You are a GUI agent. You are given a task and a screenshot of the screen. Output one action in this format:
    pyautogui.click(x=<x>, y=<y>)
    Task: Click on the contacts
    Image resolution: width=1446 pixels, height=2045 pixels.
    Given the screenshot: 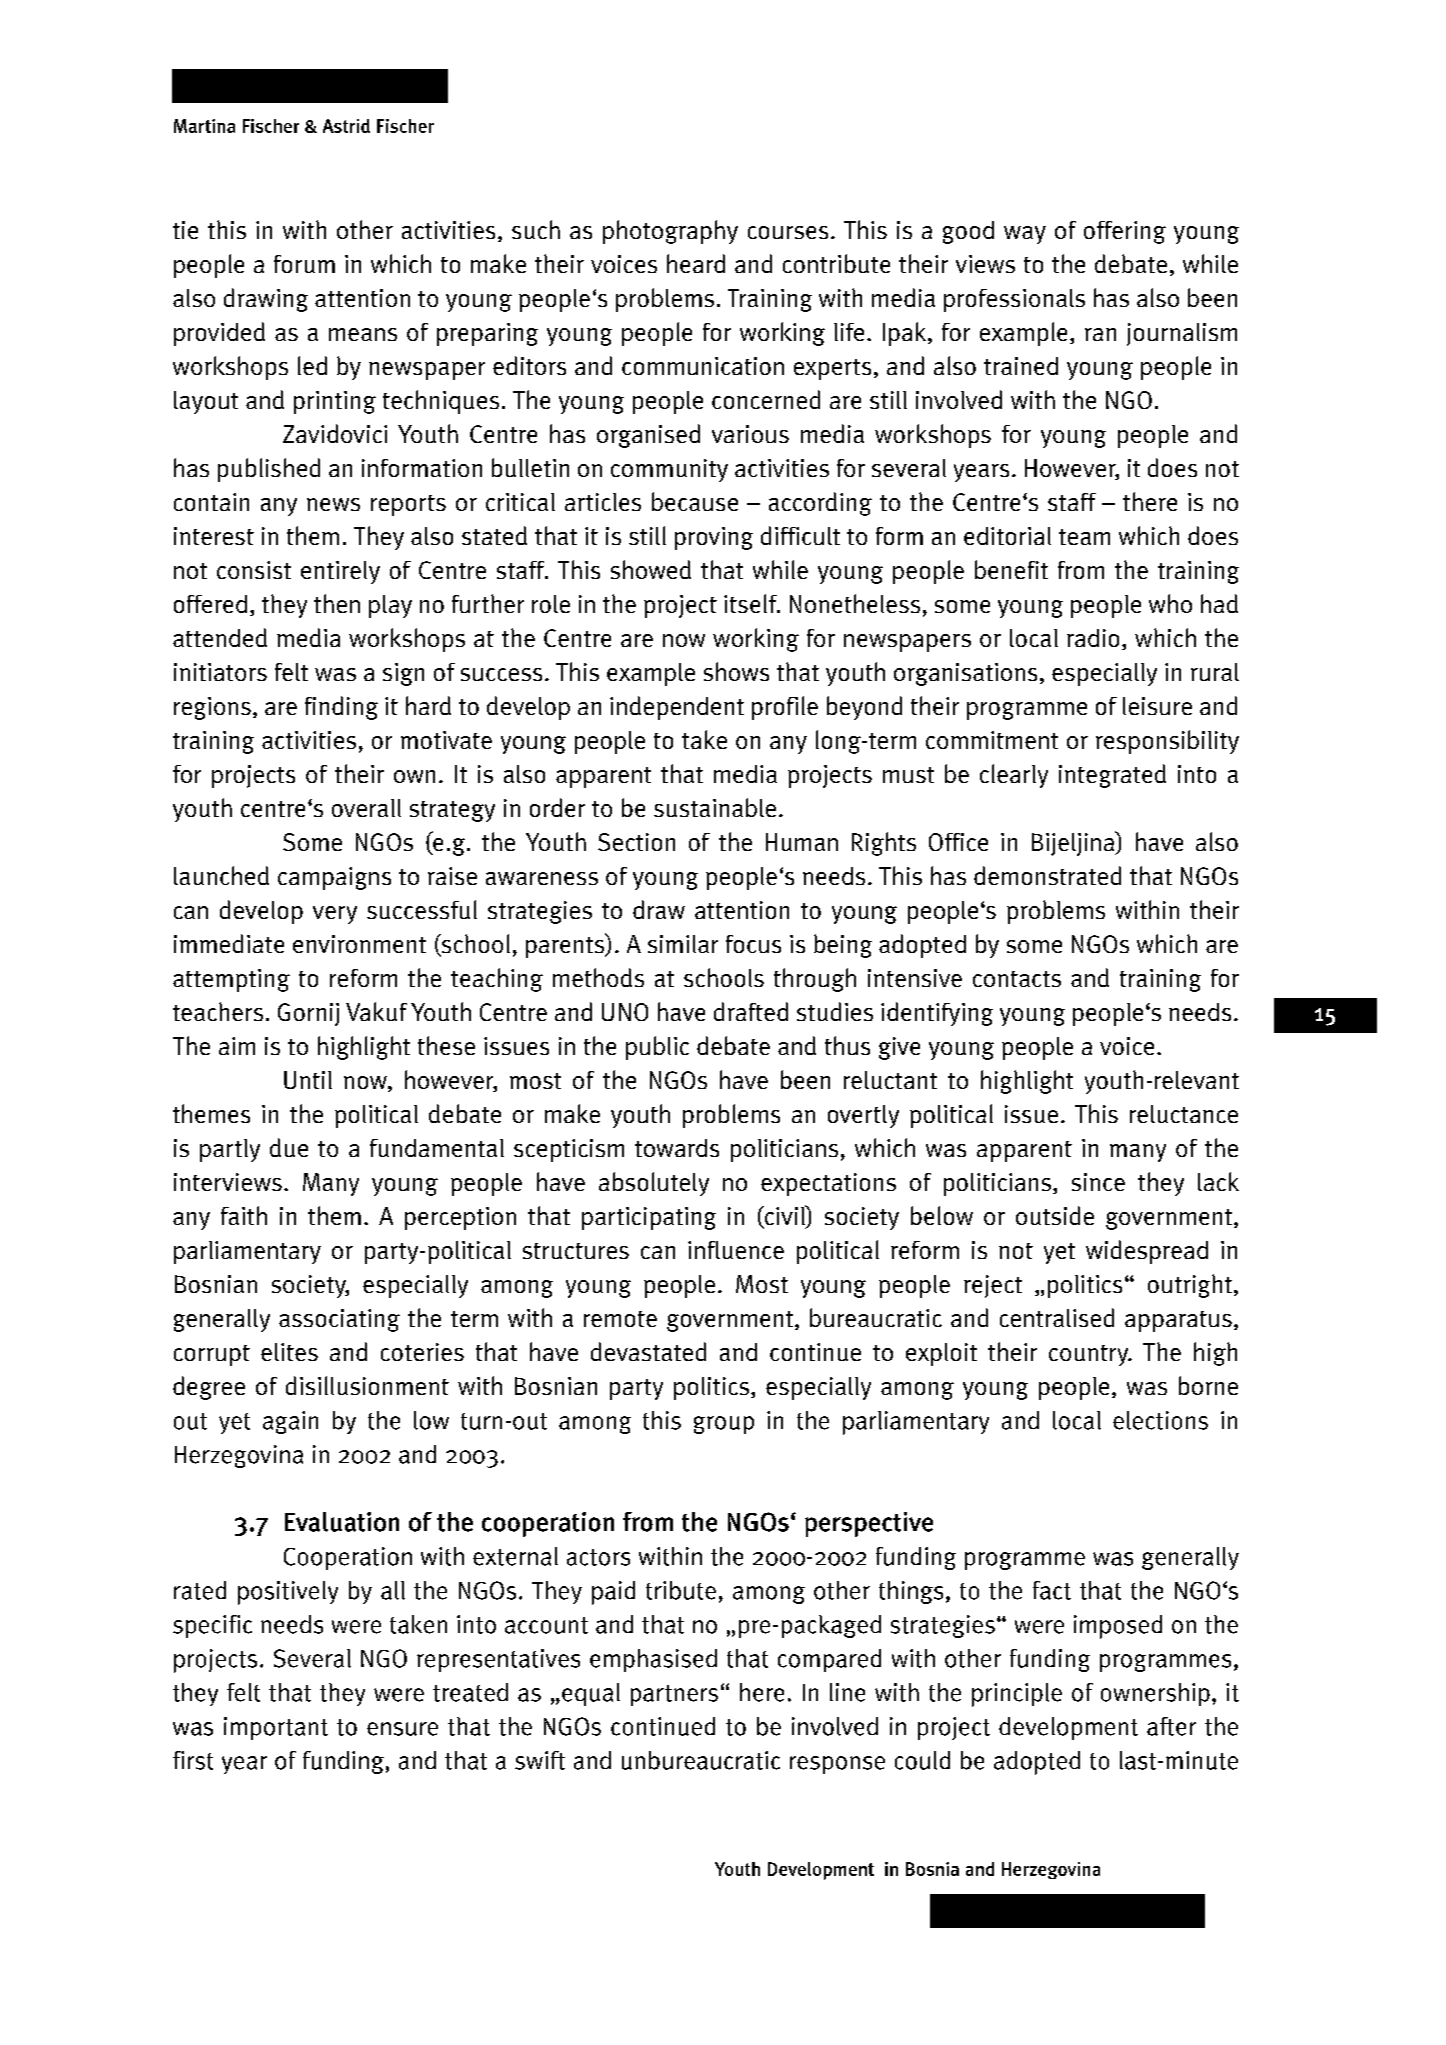 What is the action you would take?
    pyautogui.click(x=1017, y=979)
